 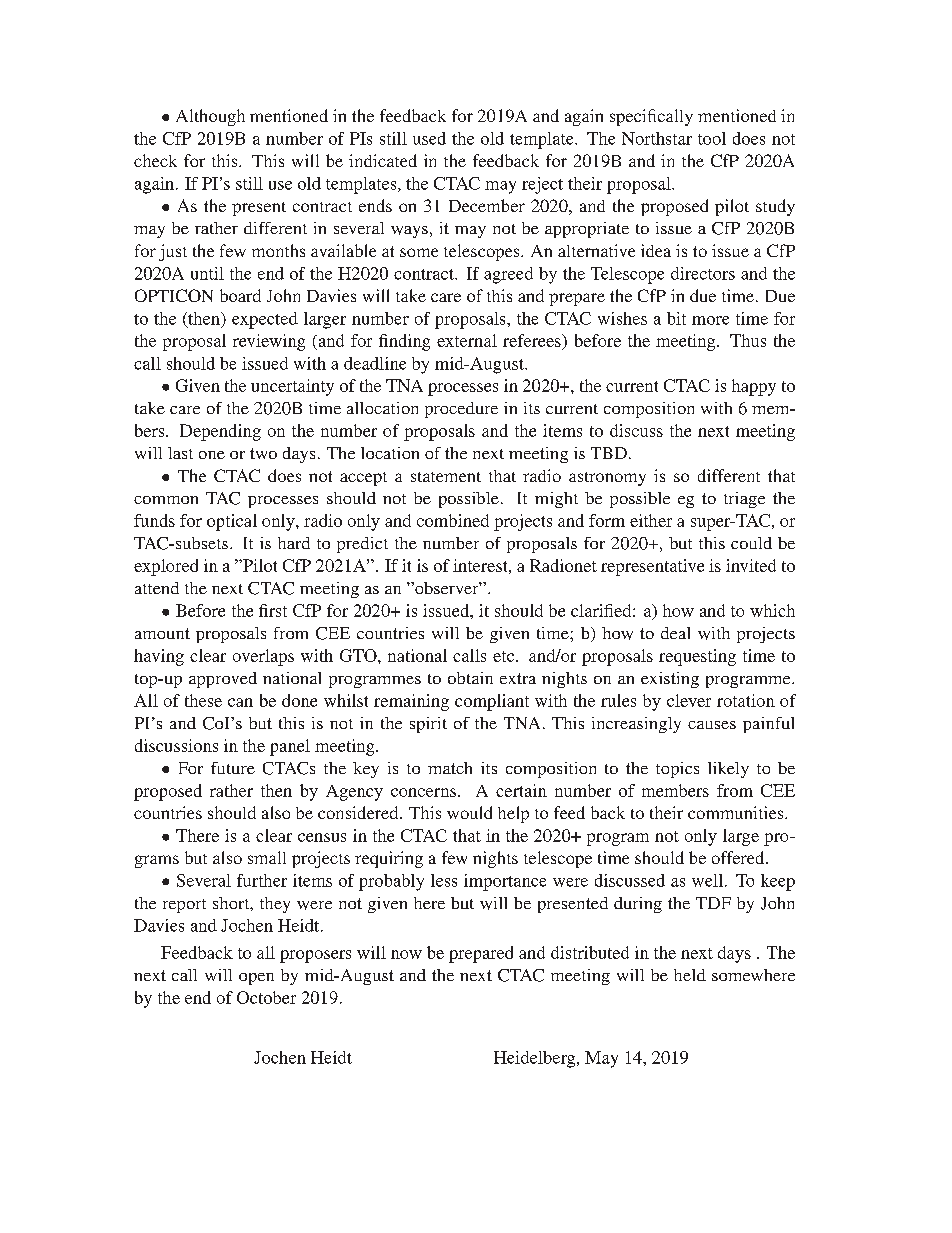 I want to click on happy, so click(x=754, y=387).
